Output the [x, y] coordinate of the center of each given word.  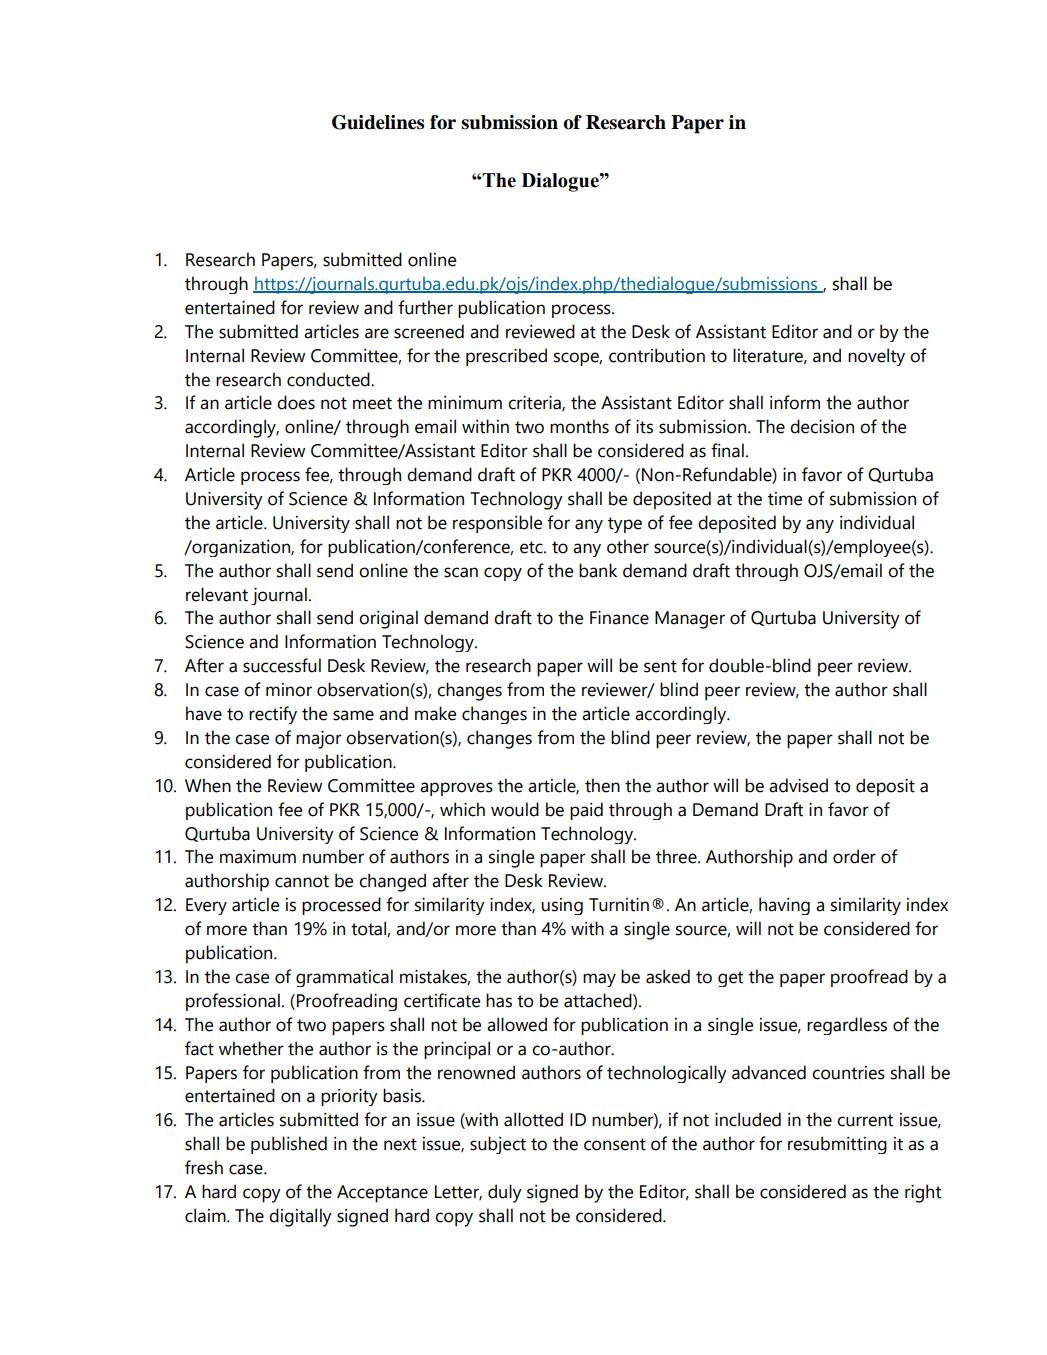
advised [798, 785]
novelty [876, 357]
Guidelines [378, 122]
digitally [300, 1217]
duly [505, 1193]
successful [282, 665]
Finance [619, 617]
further [425, 307]
